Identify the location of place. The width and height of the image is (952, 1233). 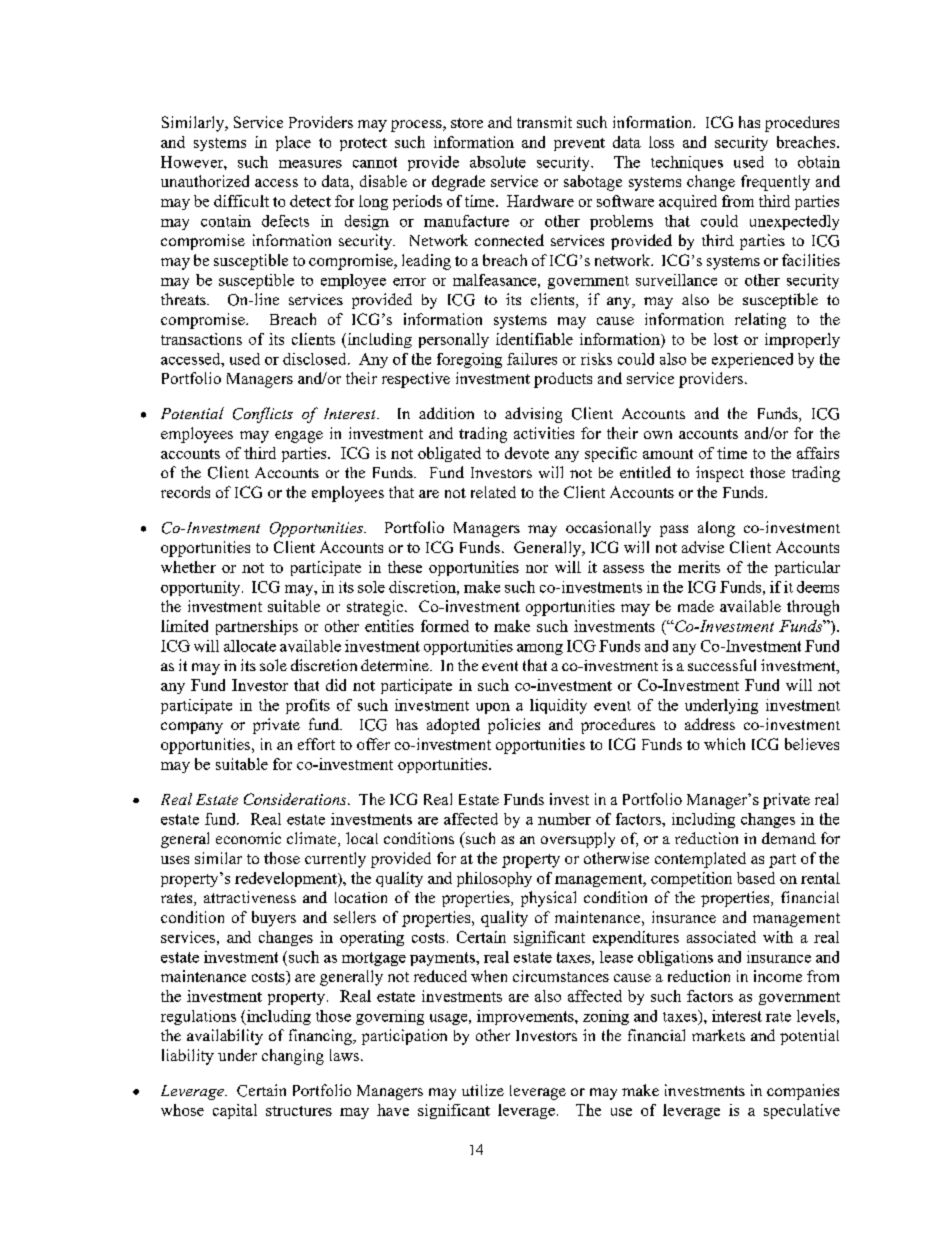
(293, 143).
